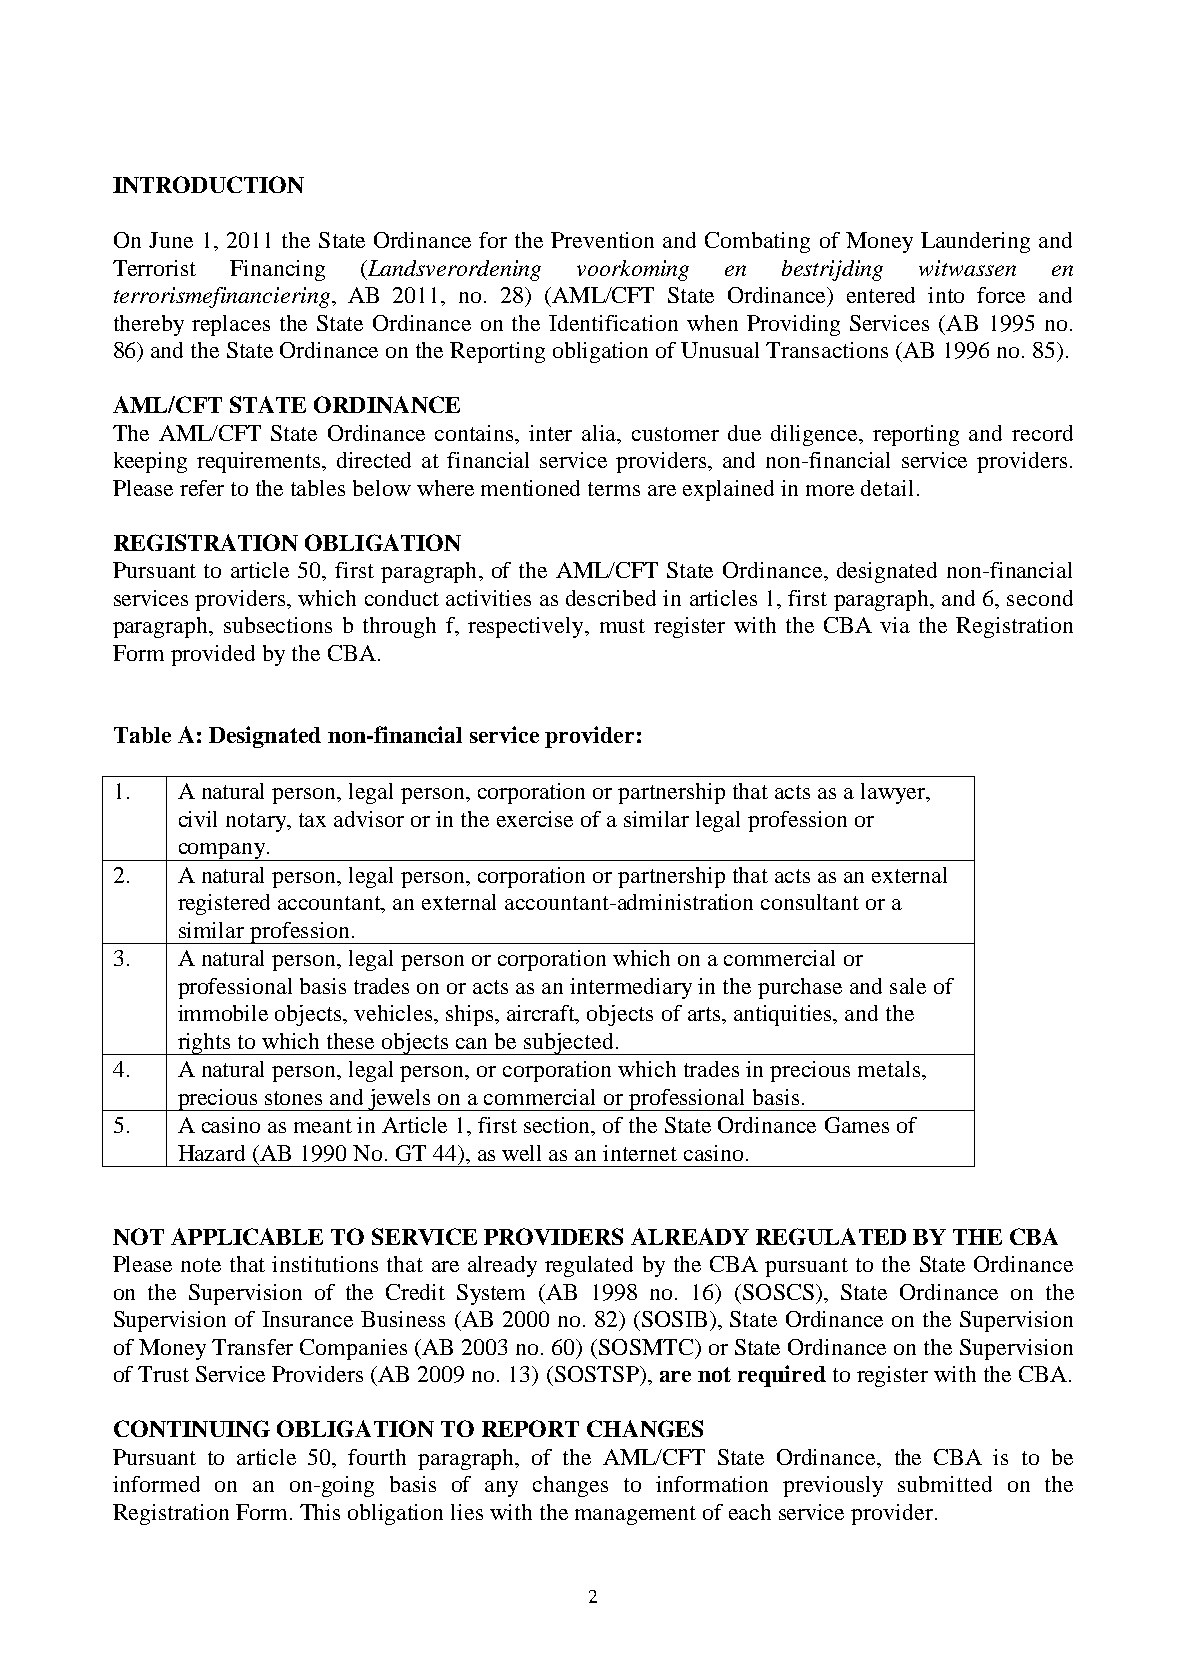  Describe the element at coordinates (535, 819) in the image. I see `exercise` at that location.
